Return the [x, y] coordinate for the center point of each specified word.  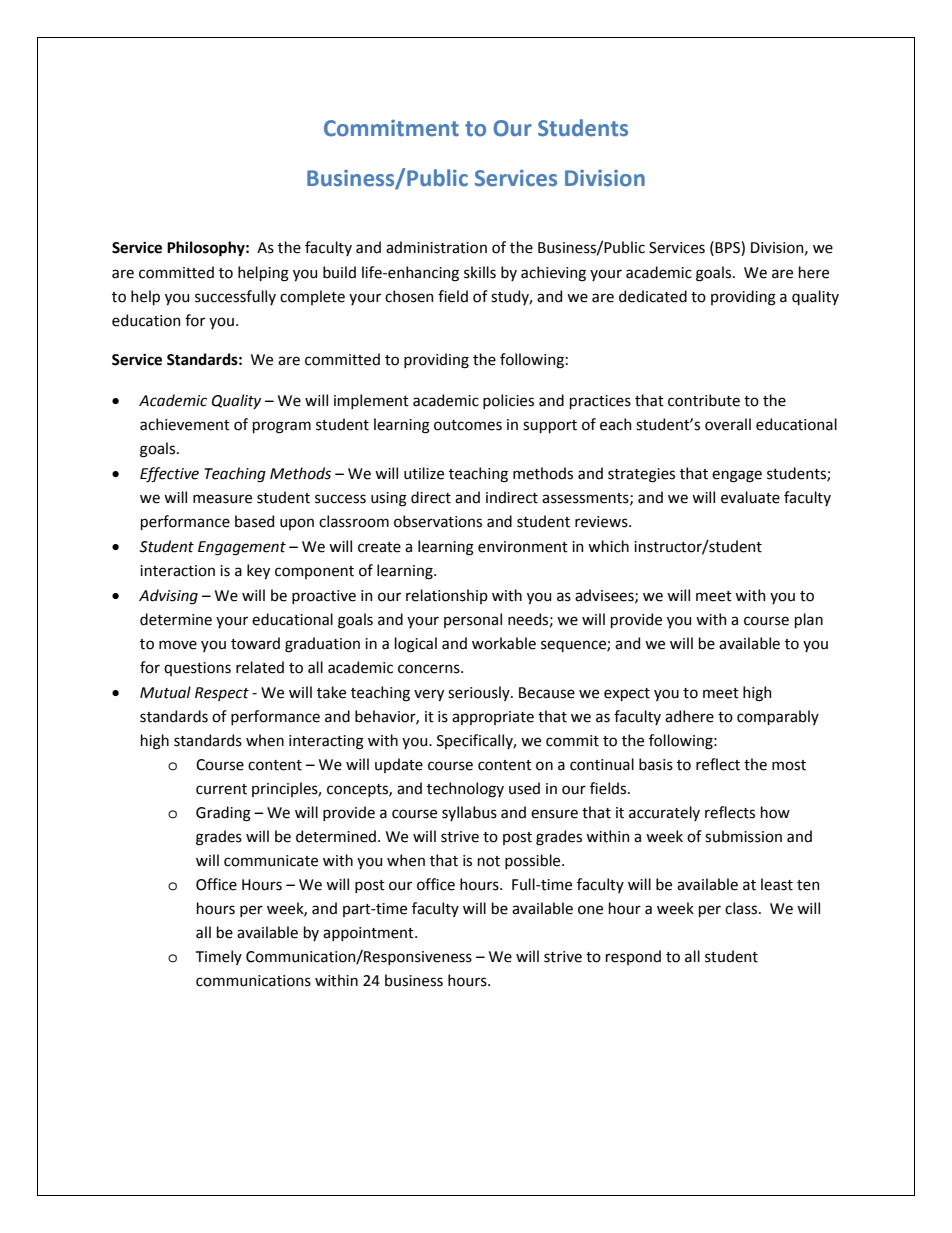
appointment [369, 934]
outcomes [468, 425]
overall [728, 424]
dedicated [653, 296]
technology [465, 790]
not [489, 861]
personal [473, 620]
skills [480, 272]
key [258, 571]
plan [809, 620]
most [789, 765]
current [221, 789]
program [282, 427]
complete [312, 297]
